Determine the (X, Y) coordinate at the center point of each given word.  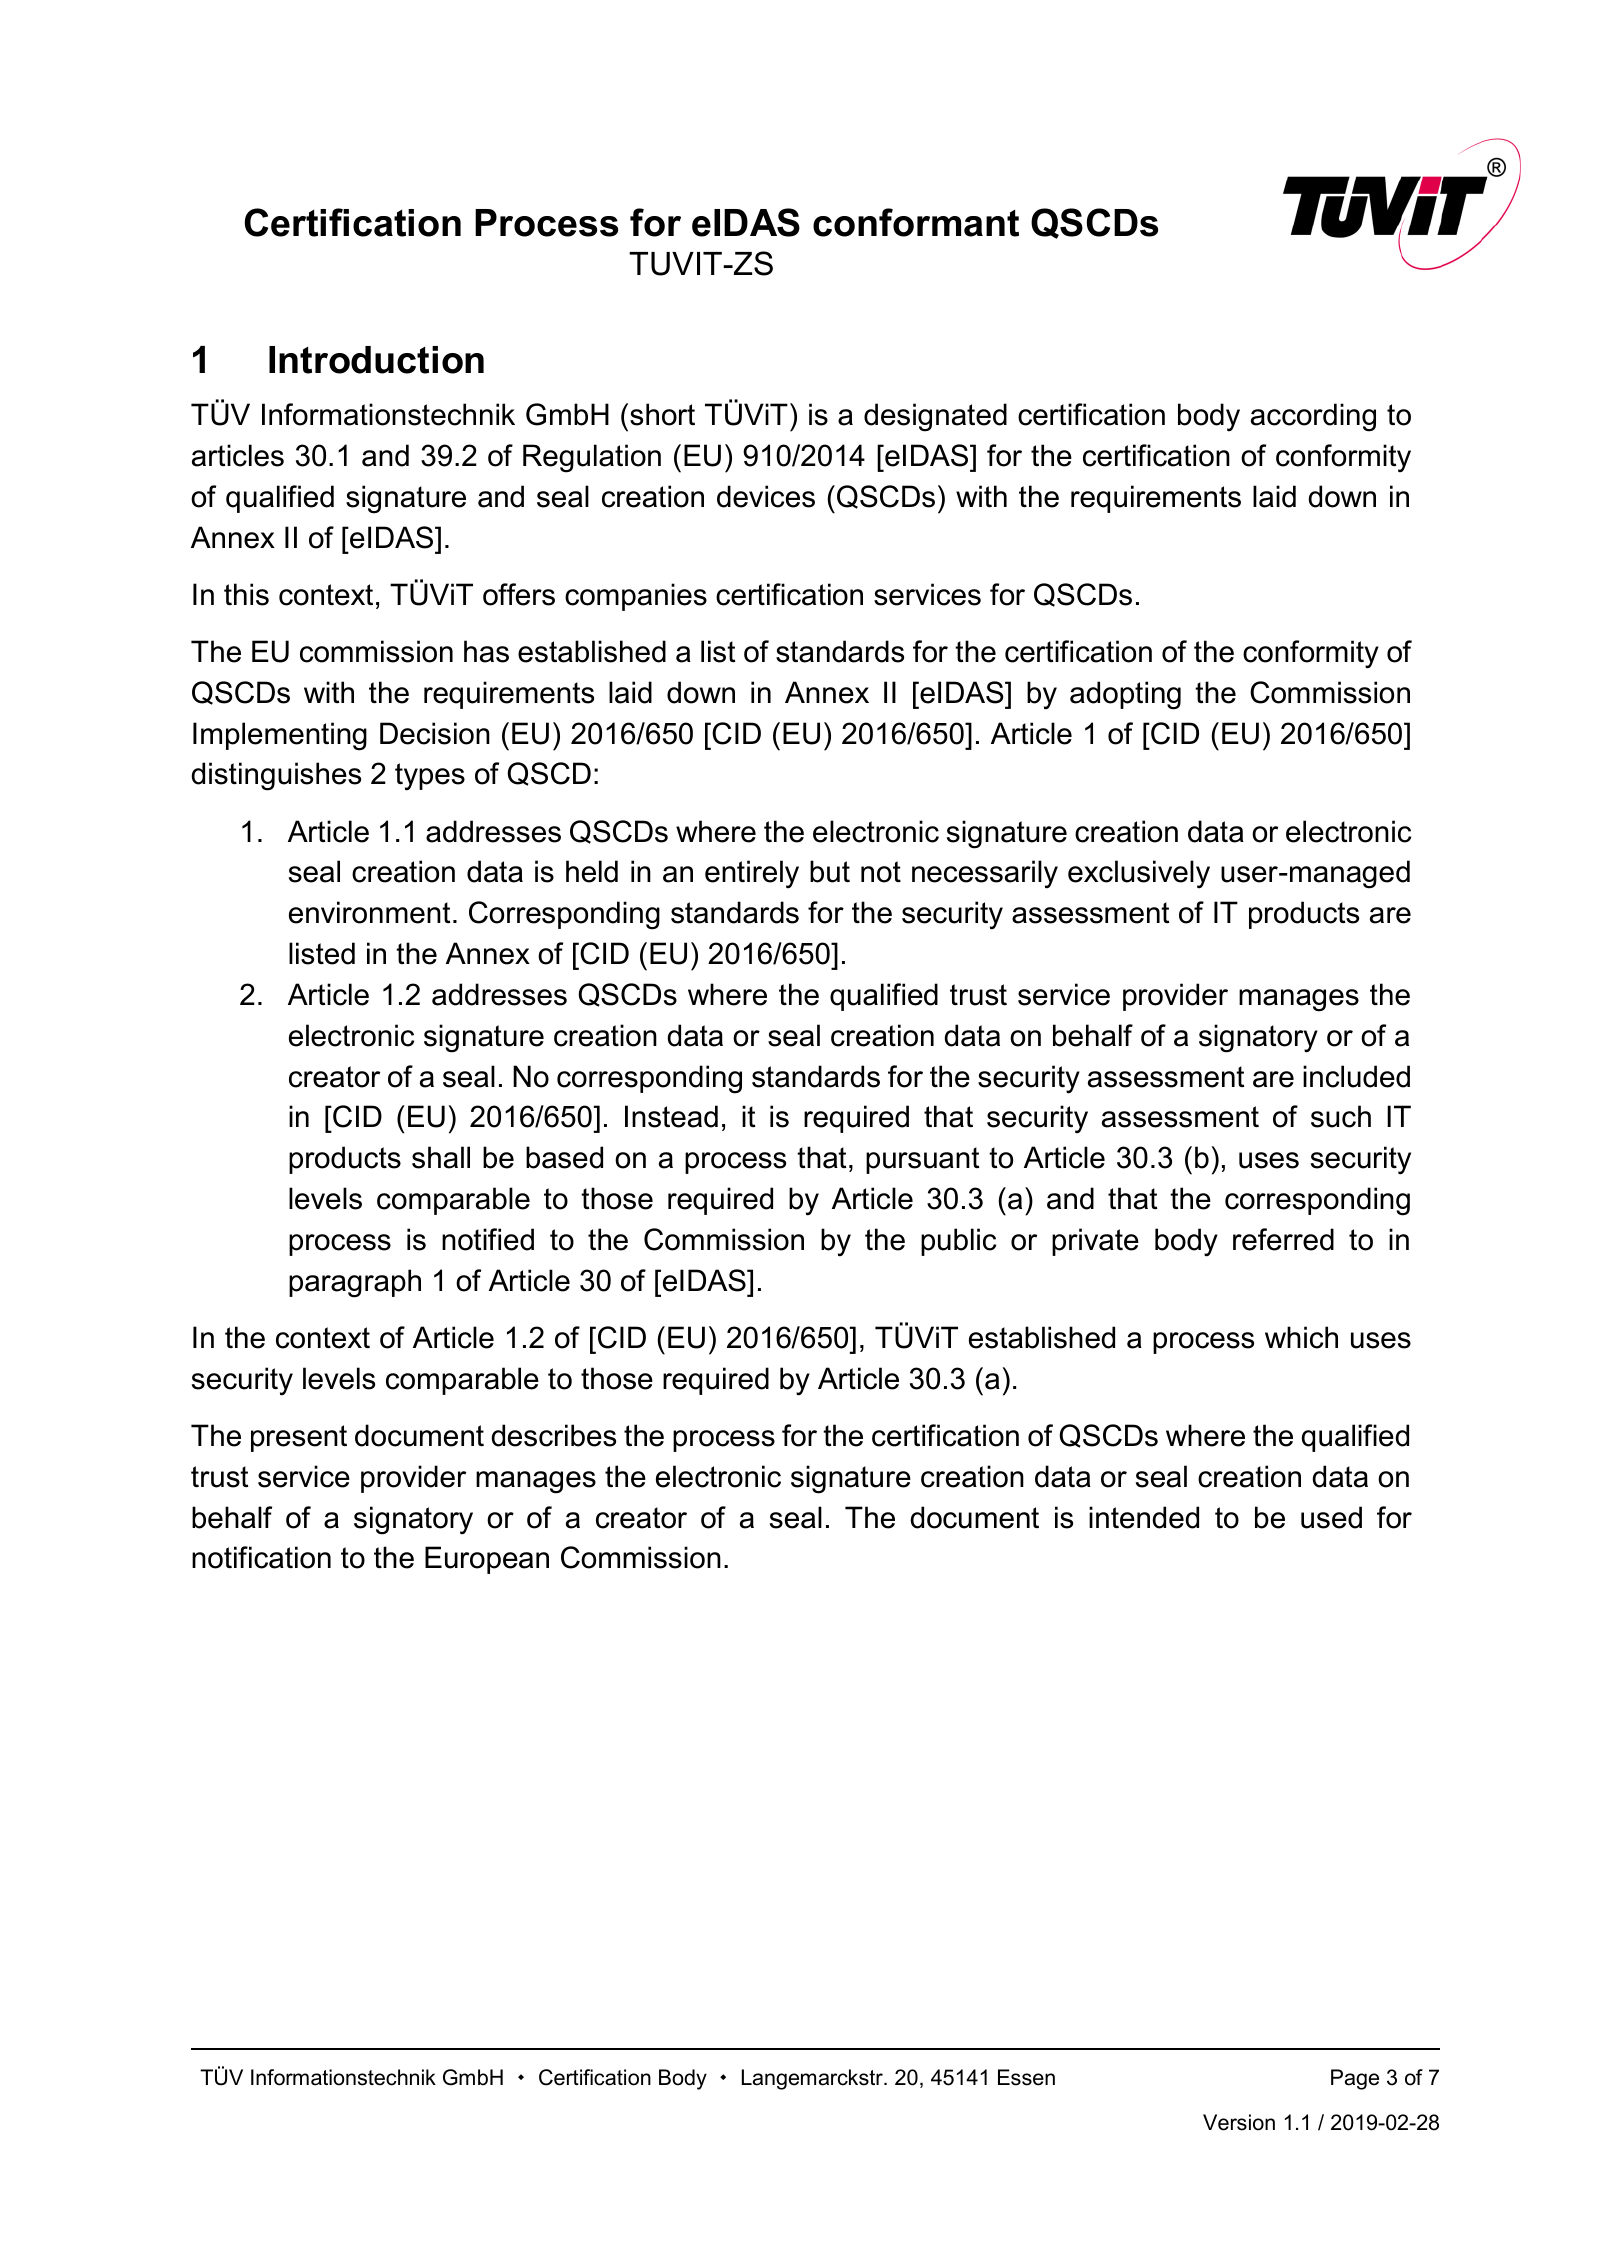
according (1313, 417)
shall (441, 1157)
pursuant (923, 1160)
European (487, 1560)
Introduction (376, 360)
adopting (1125, 695)
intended (1144, 1517)
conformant (916, 222)
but (830, 871)
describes (553, 1435)
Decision (435, 733)
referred (1283, 1239)
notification (261, 1557)
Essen (1026, 2077)
